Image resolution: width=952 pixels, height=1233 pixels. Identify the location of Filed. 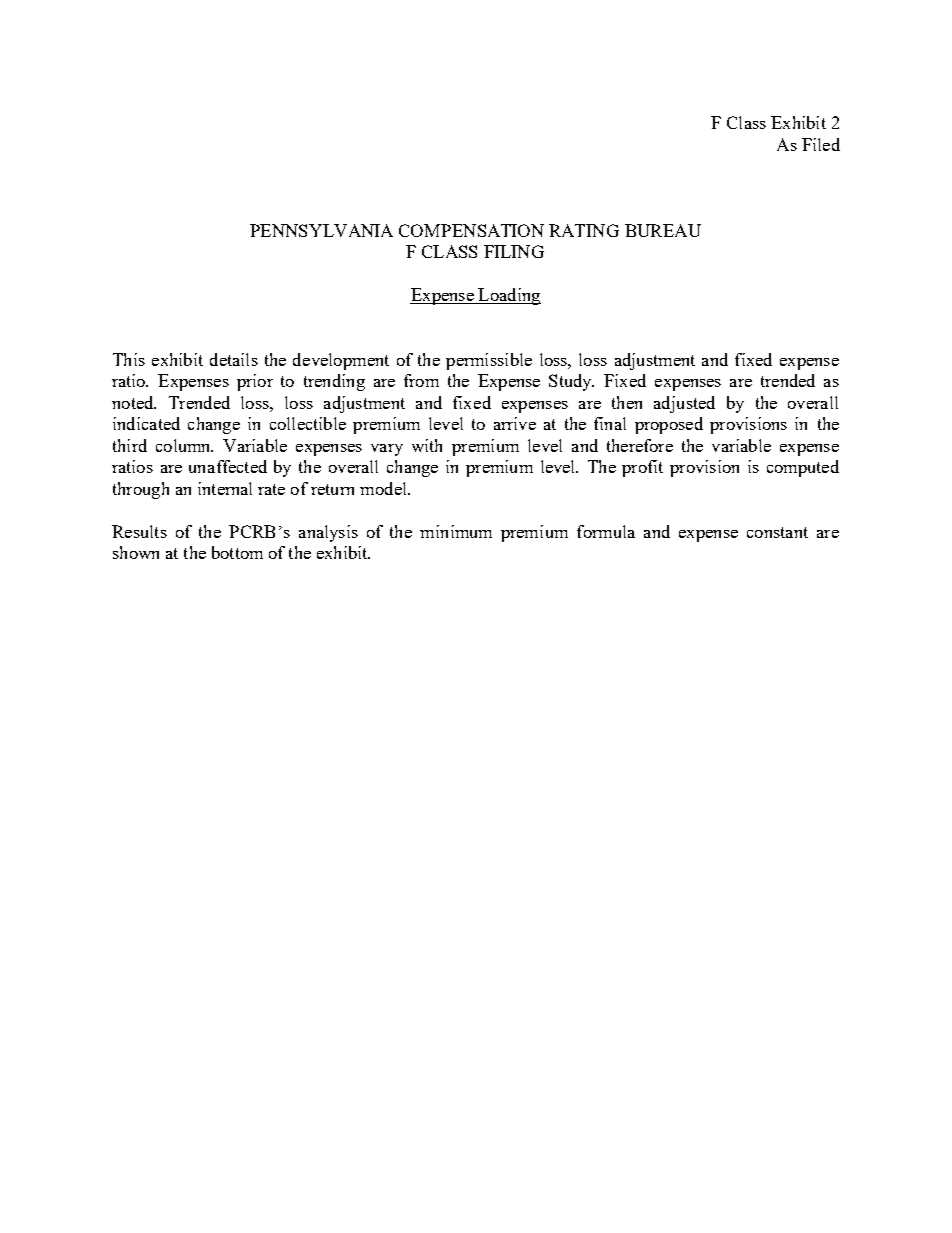
(821, 144).
